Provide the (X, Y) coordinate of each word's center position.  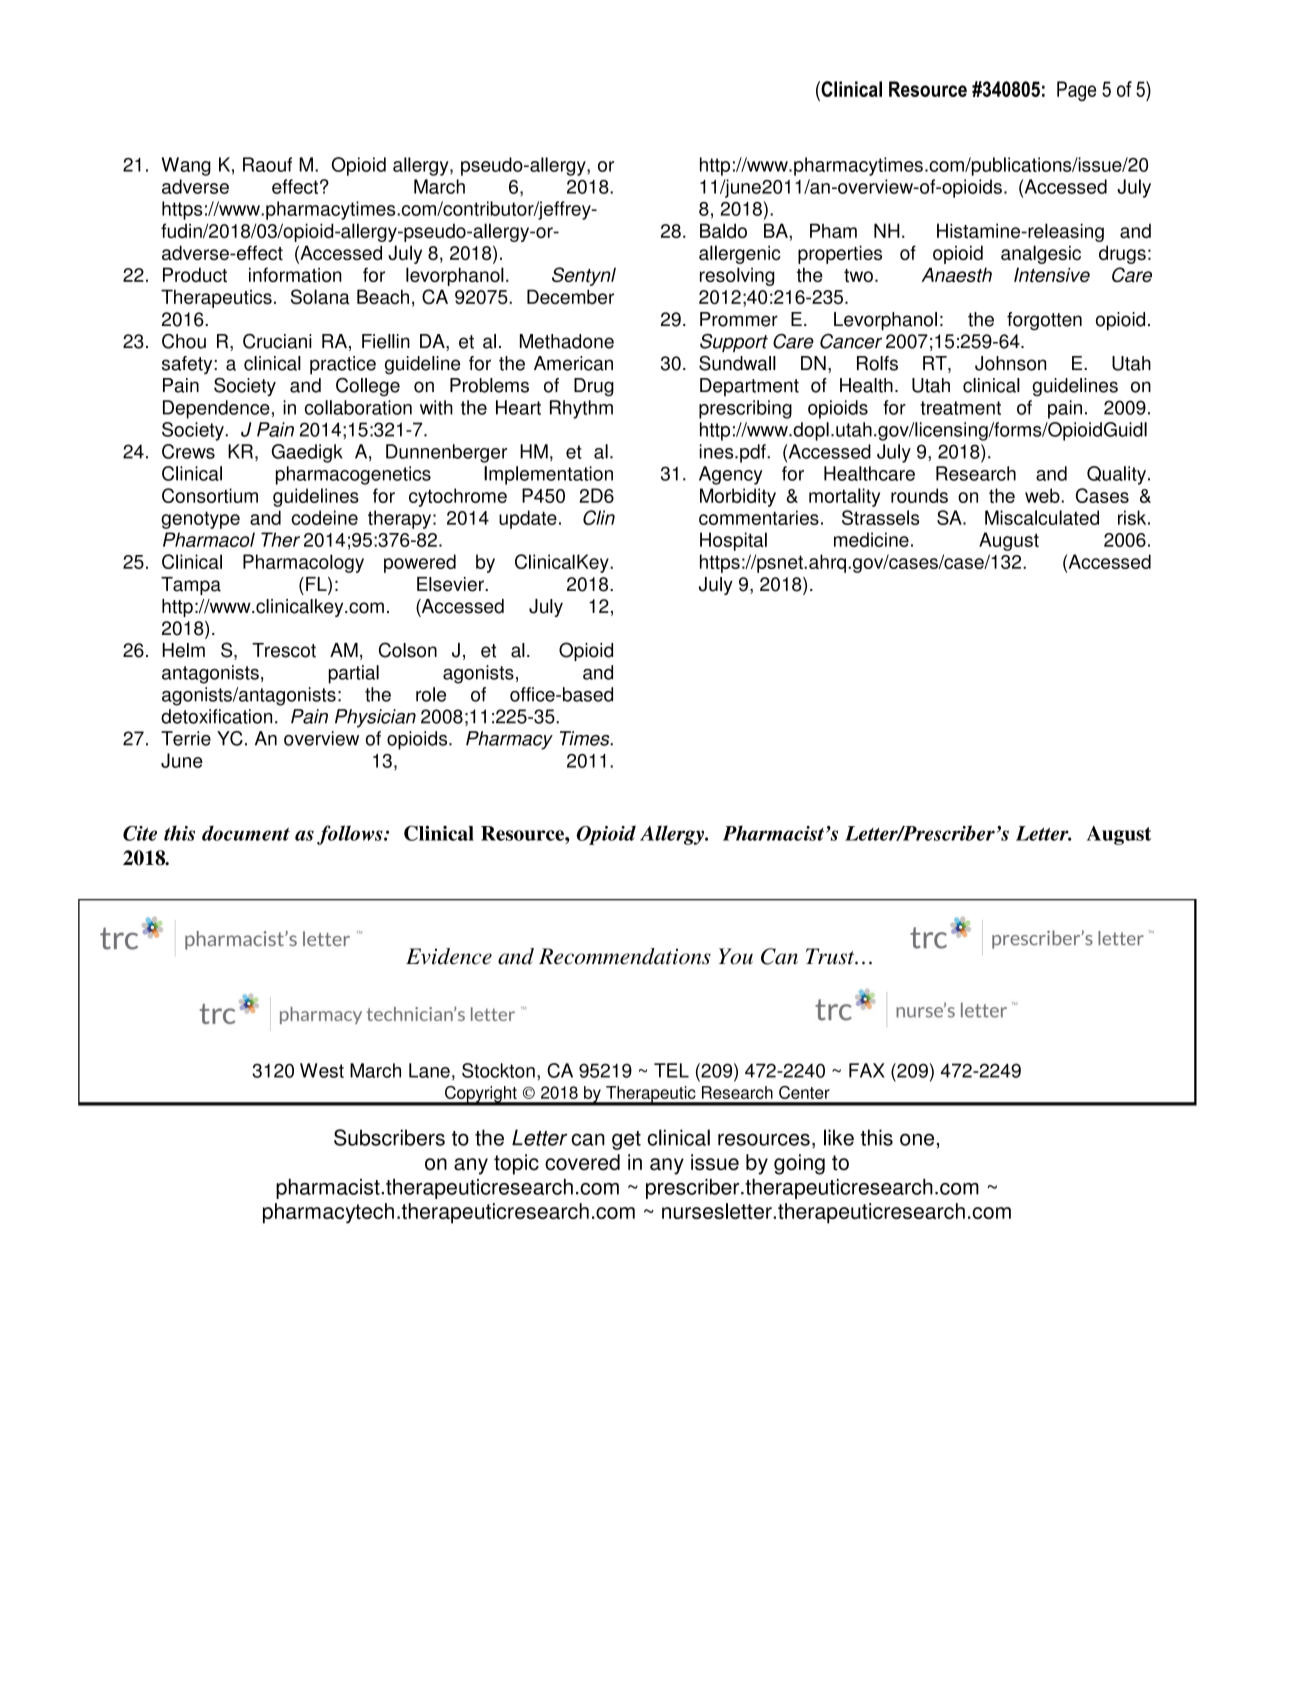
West (322, 1070)
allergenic (740, 254)
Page (1076, 91)
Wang (186, 166)
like (839, 1137)
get (626, 1140)
